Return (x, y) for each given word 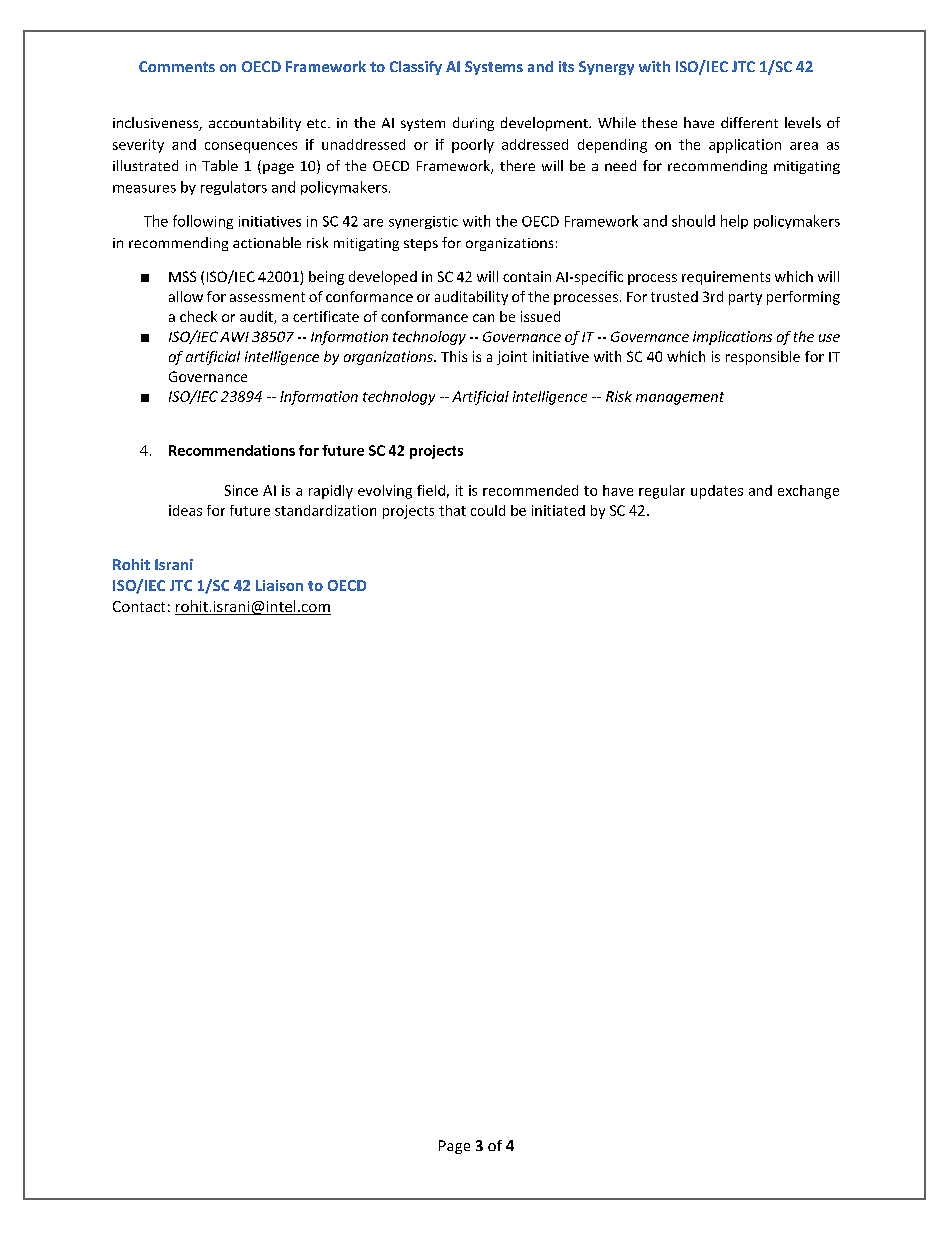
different (749, 122)
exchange (808, 492)
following (203, 222)
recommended (530, 490)
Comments (177, 66)
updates (717, 492)
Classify (416, 68)
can (483, 318)
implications (732, 338)
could (488, 510)
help (734, 222)
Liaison (279, 585)
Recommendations (232, 450)
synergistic (423, 222)
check (198, 316)
